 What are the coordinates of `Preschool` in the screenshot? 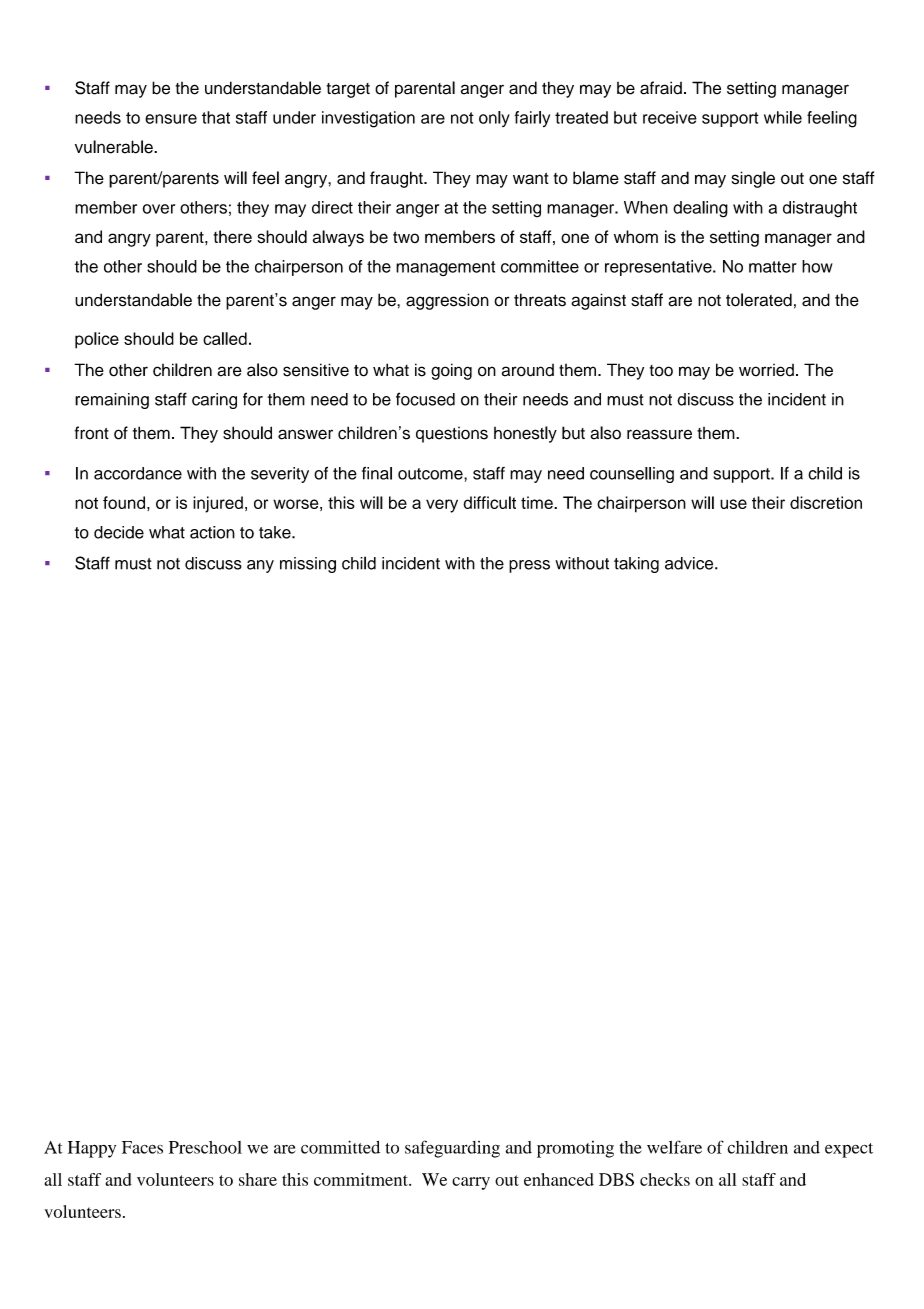 It's located at (205, 1147).
